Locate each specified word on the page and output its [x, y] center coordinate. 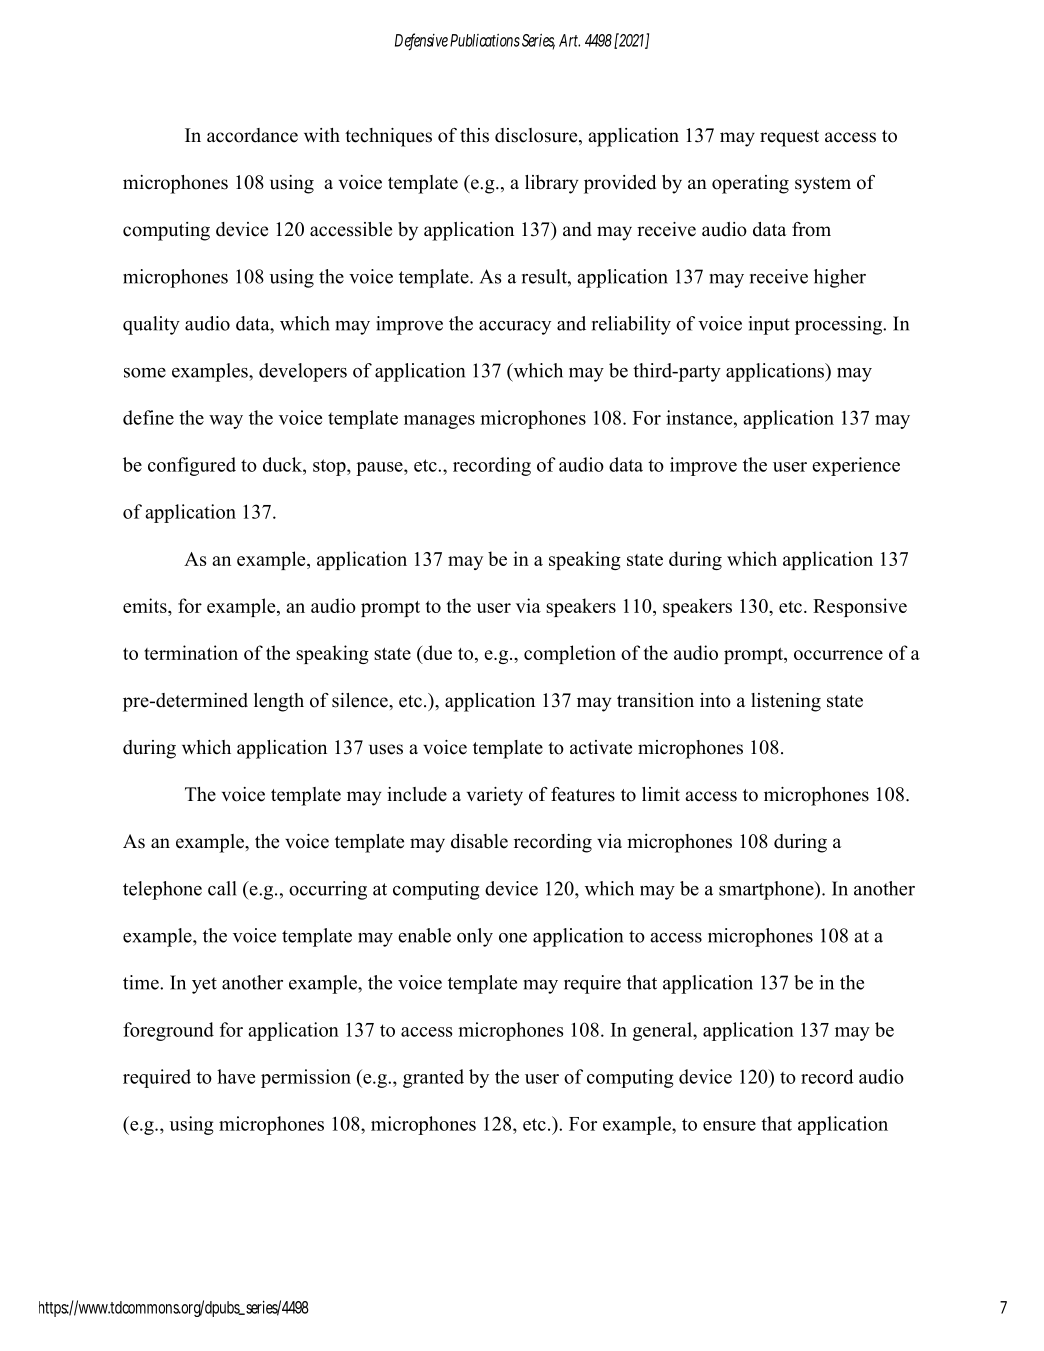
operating [750, 184]
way [226, 422]
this [474, 135]
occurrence [838, 655]
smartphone [767, 890]
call [222, 888]
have [236, 1076]
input [769, 325]
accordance [252, 135]
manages [439, 422]
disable [479, 841]
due [436, 654]
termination [191, 652]
